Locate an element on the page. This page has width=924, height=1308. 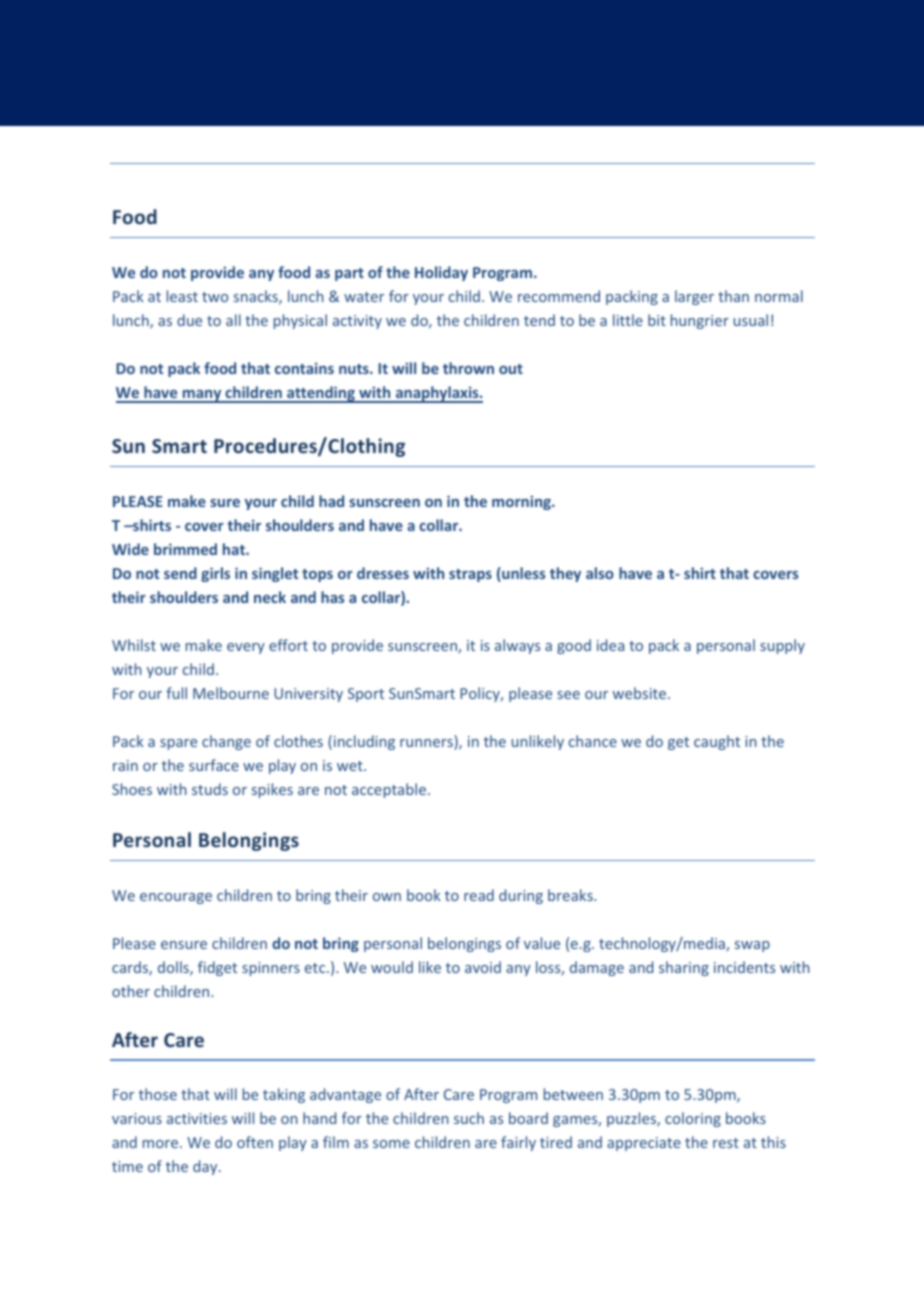
activities is located at coordinates (197, 1118).
